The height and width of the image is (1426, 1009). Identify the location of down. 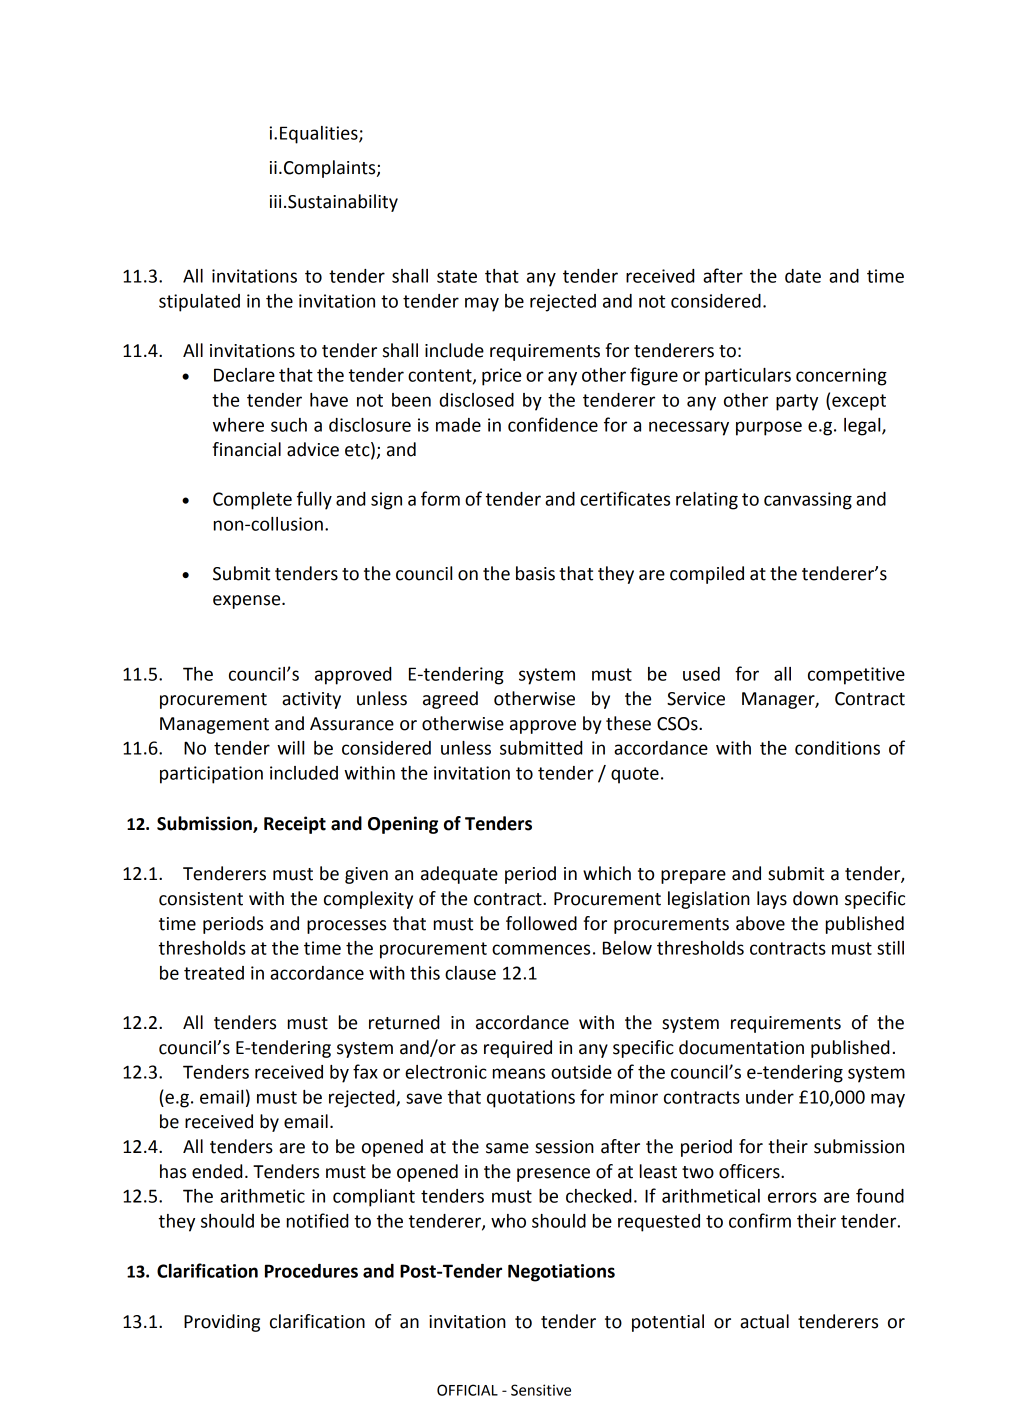
(815, 898).
